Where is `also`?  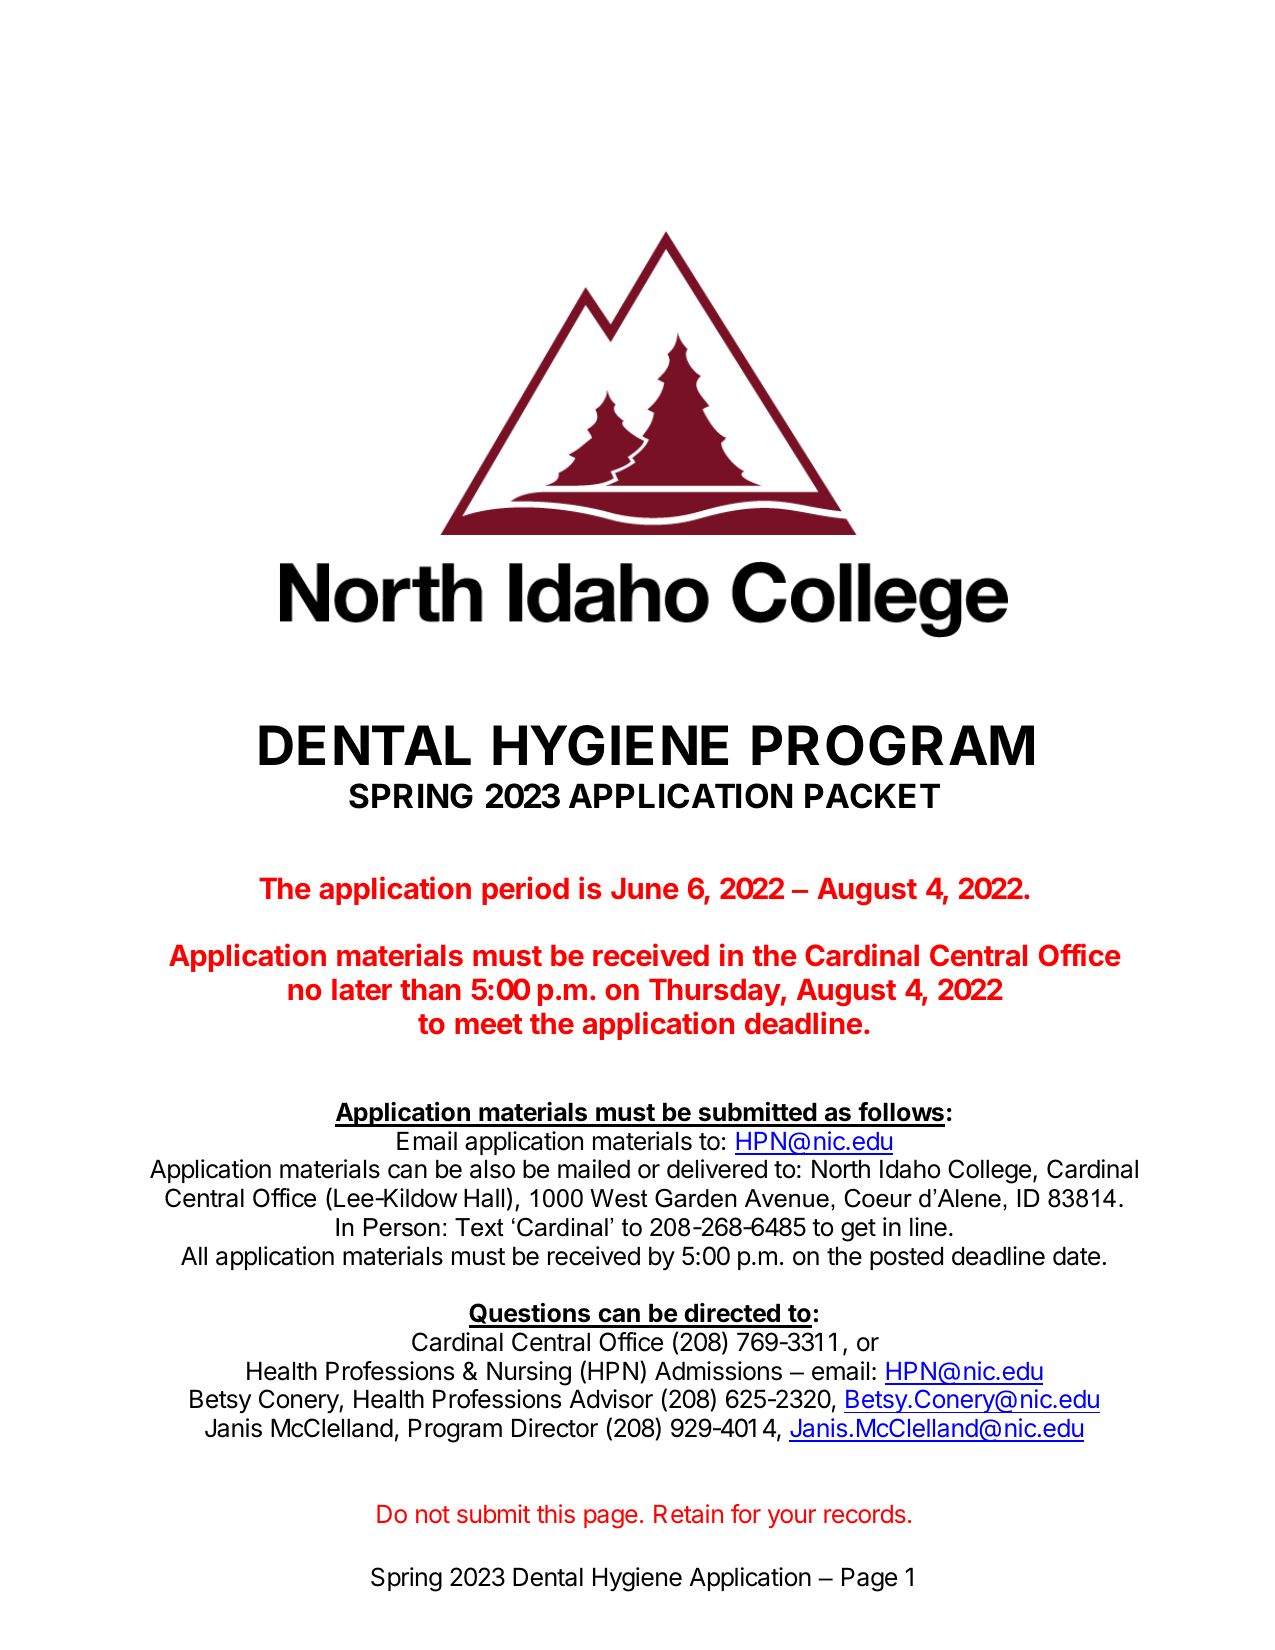
also is located at coordinates (492, 1169).
